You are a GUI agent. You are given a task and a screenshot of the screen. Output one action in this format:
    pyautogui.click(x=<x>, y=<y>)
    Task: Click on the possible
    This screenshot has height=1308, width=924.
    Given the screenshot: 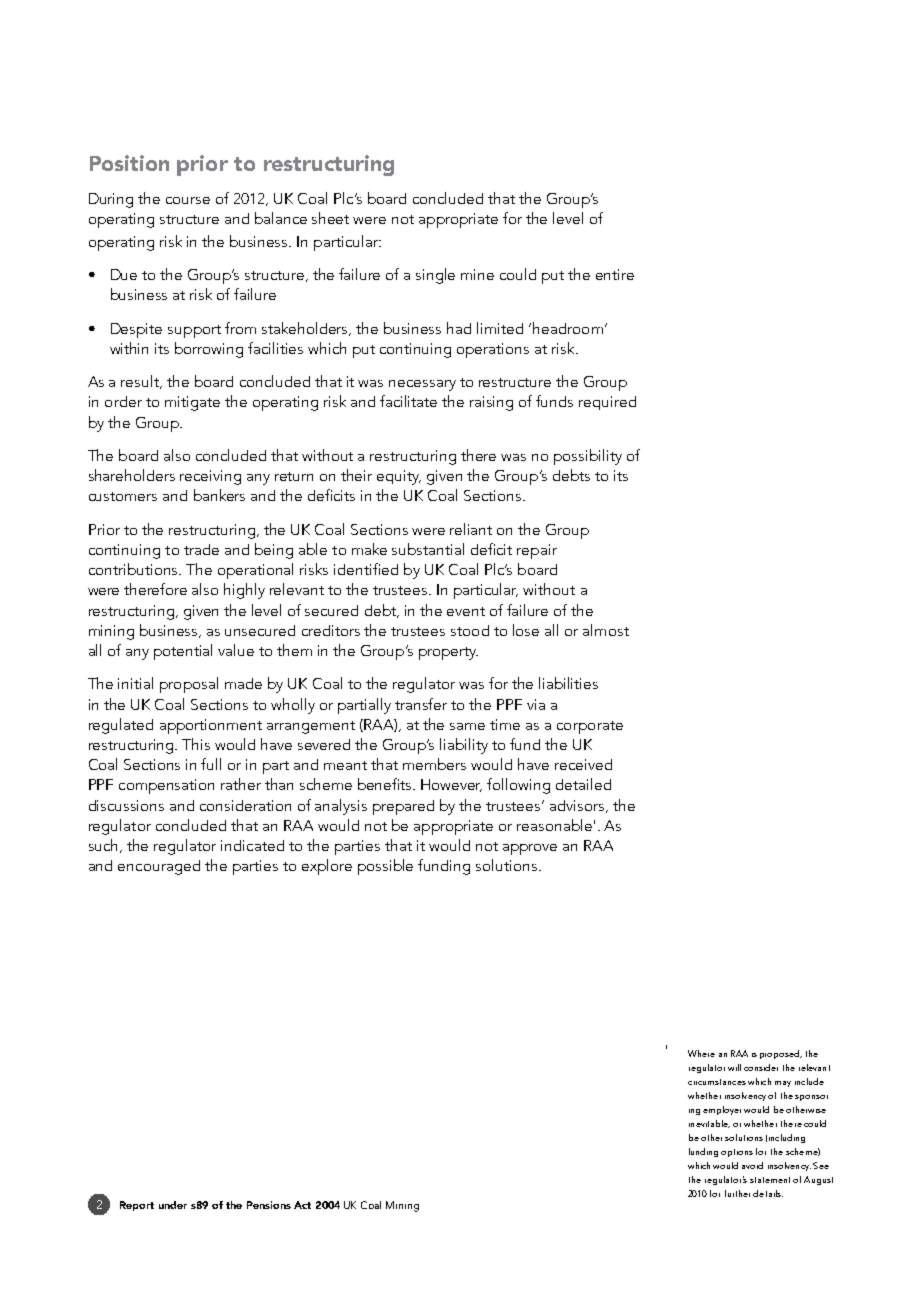 What is the action you would take?
    pyautogui.click(x=385, y=867)
